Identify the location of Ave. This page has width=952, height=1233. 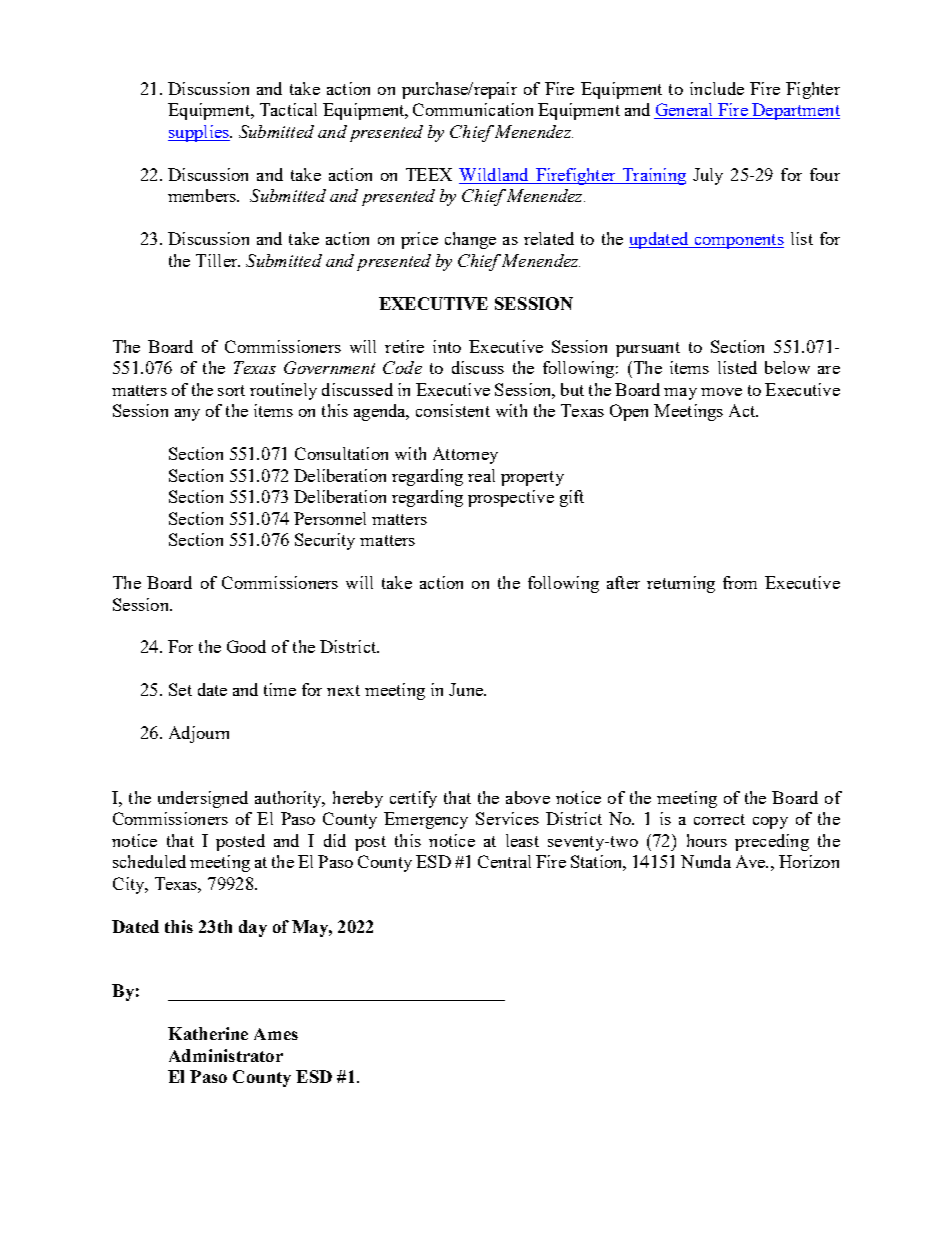
(752, 861).
